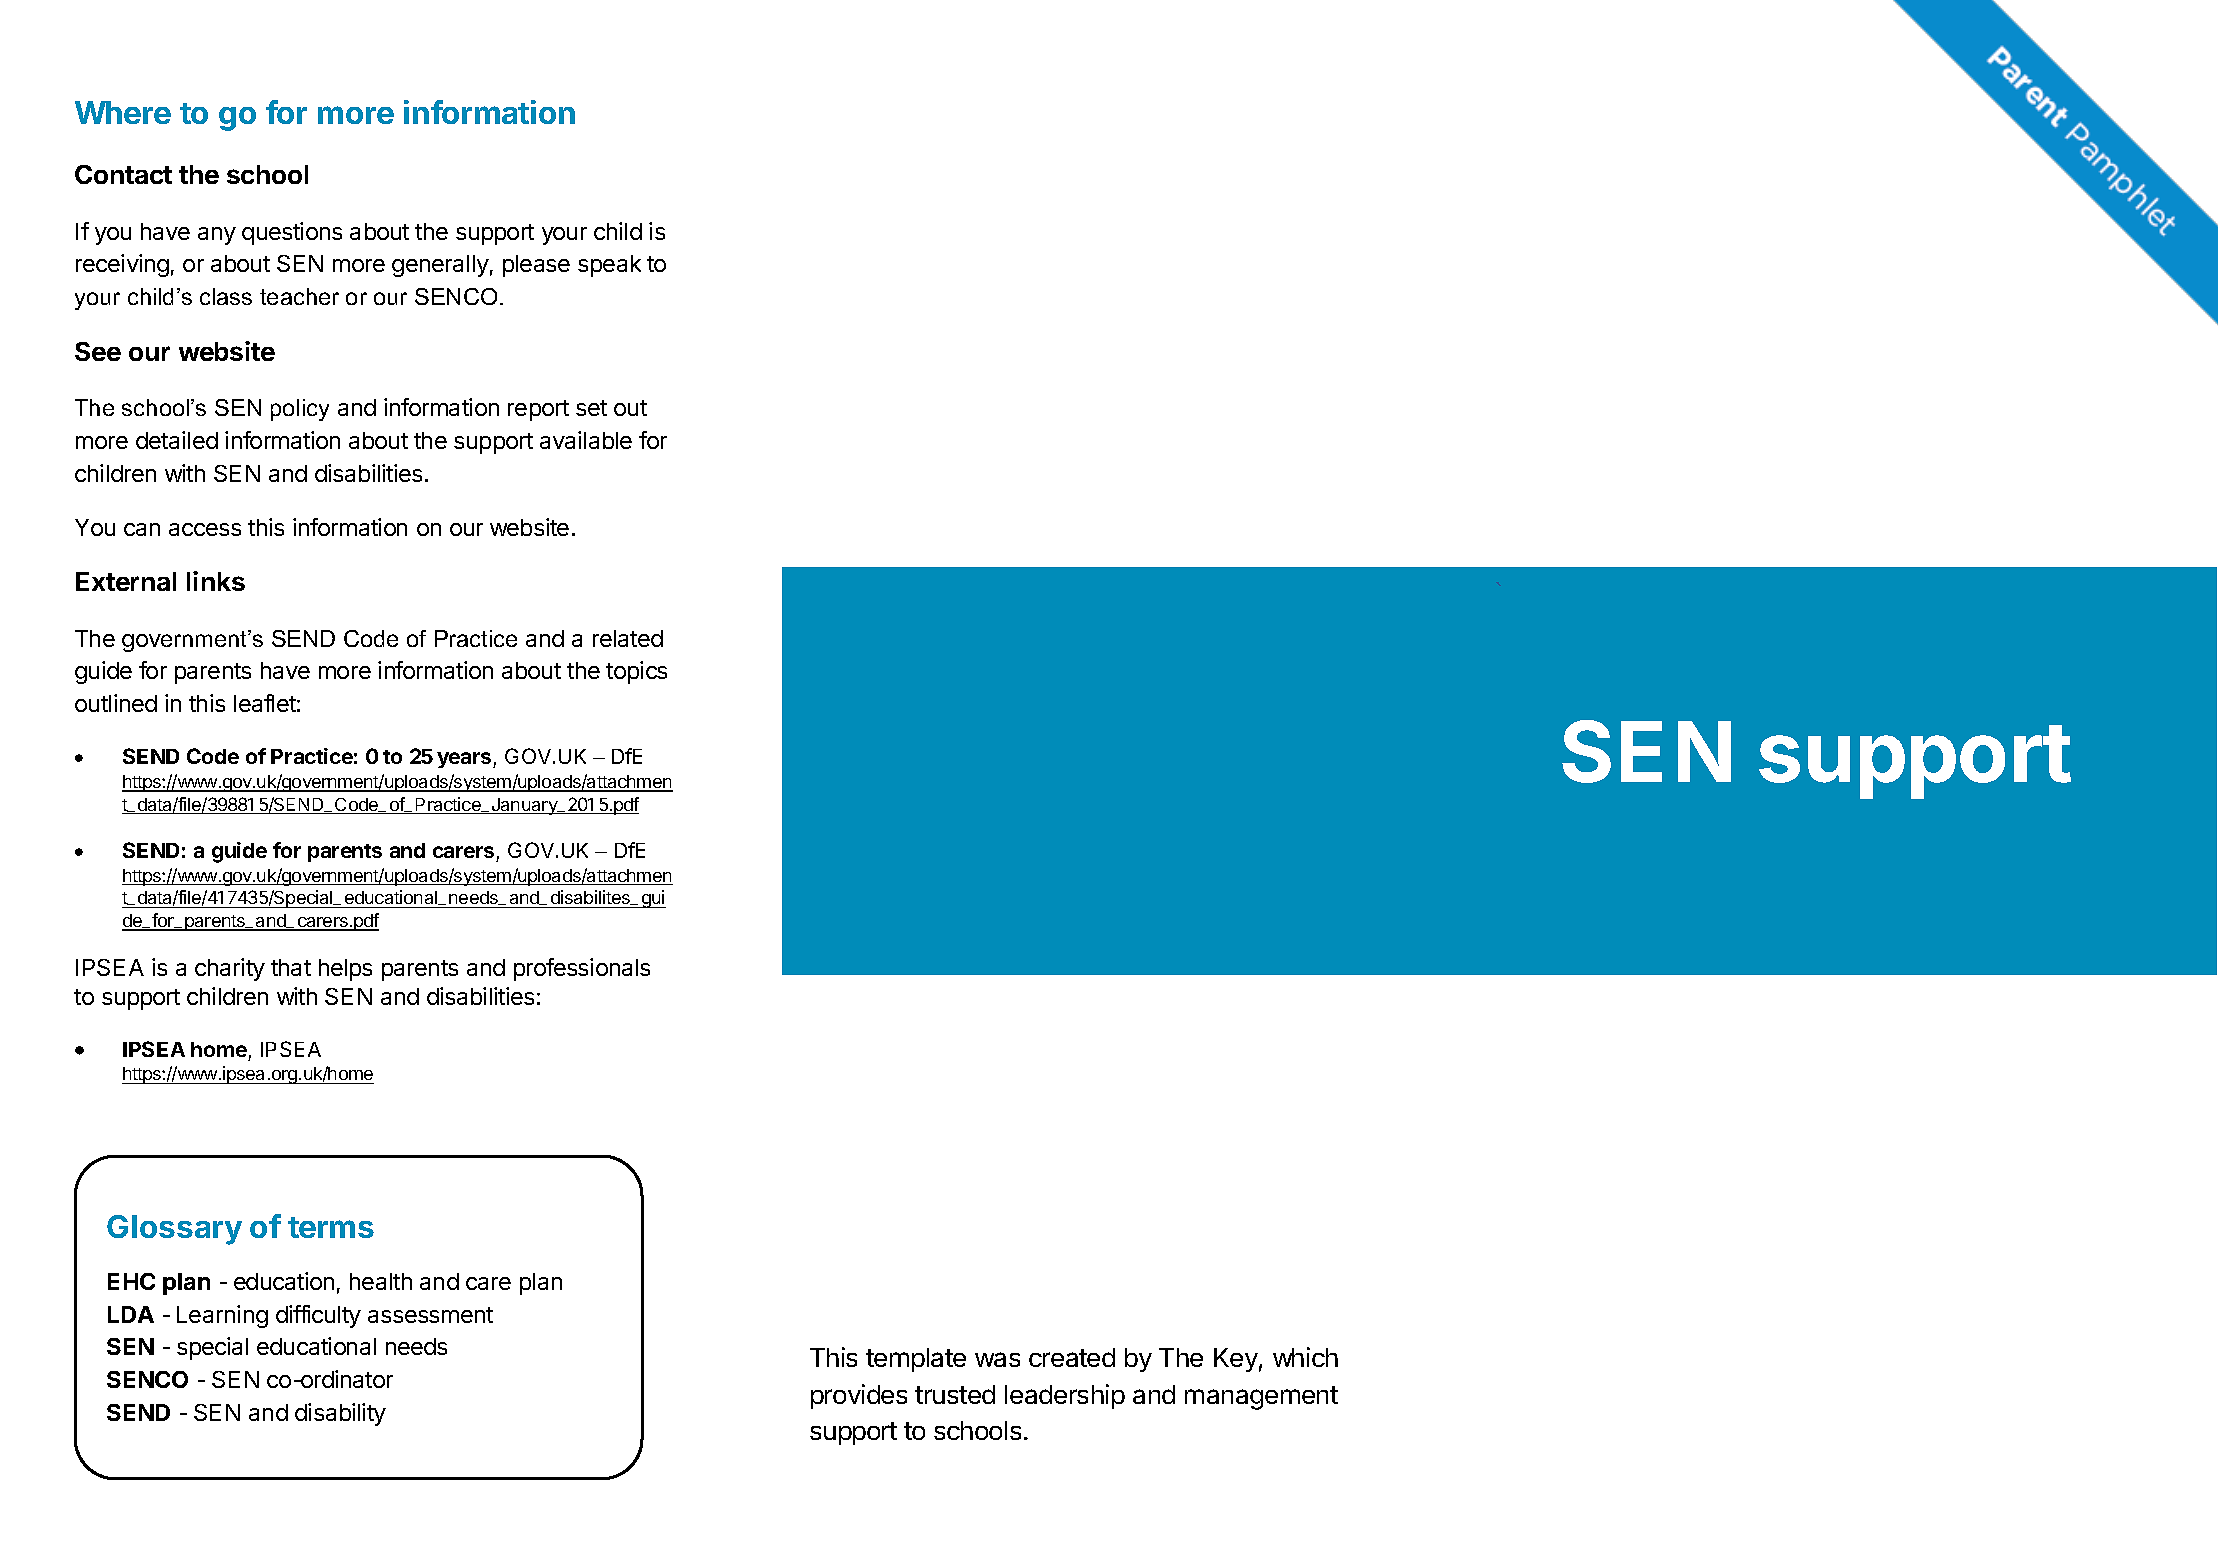 This image has height=1567, width=2218. What do you see at coordinates (222, 1316) in the image?
I see `Learning` at bounding box center [222, 1316].
